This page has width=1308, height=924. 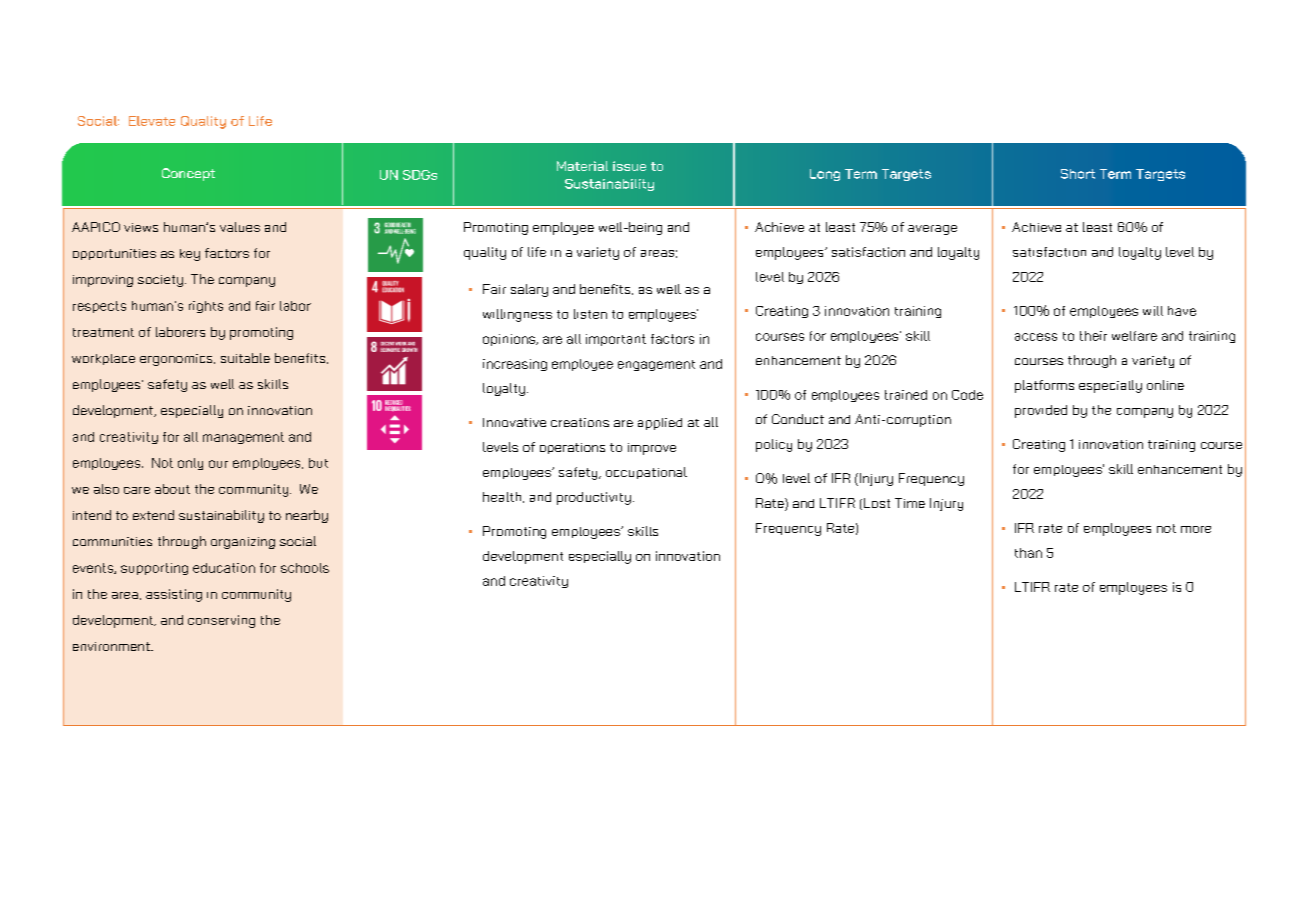 I want to click on Elevate, so click(x=152, y=121).
